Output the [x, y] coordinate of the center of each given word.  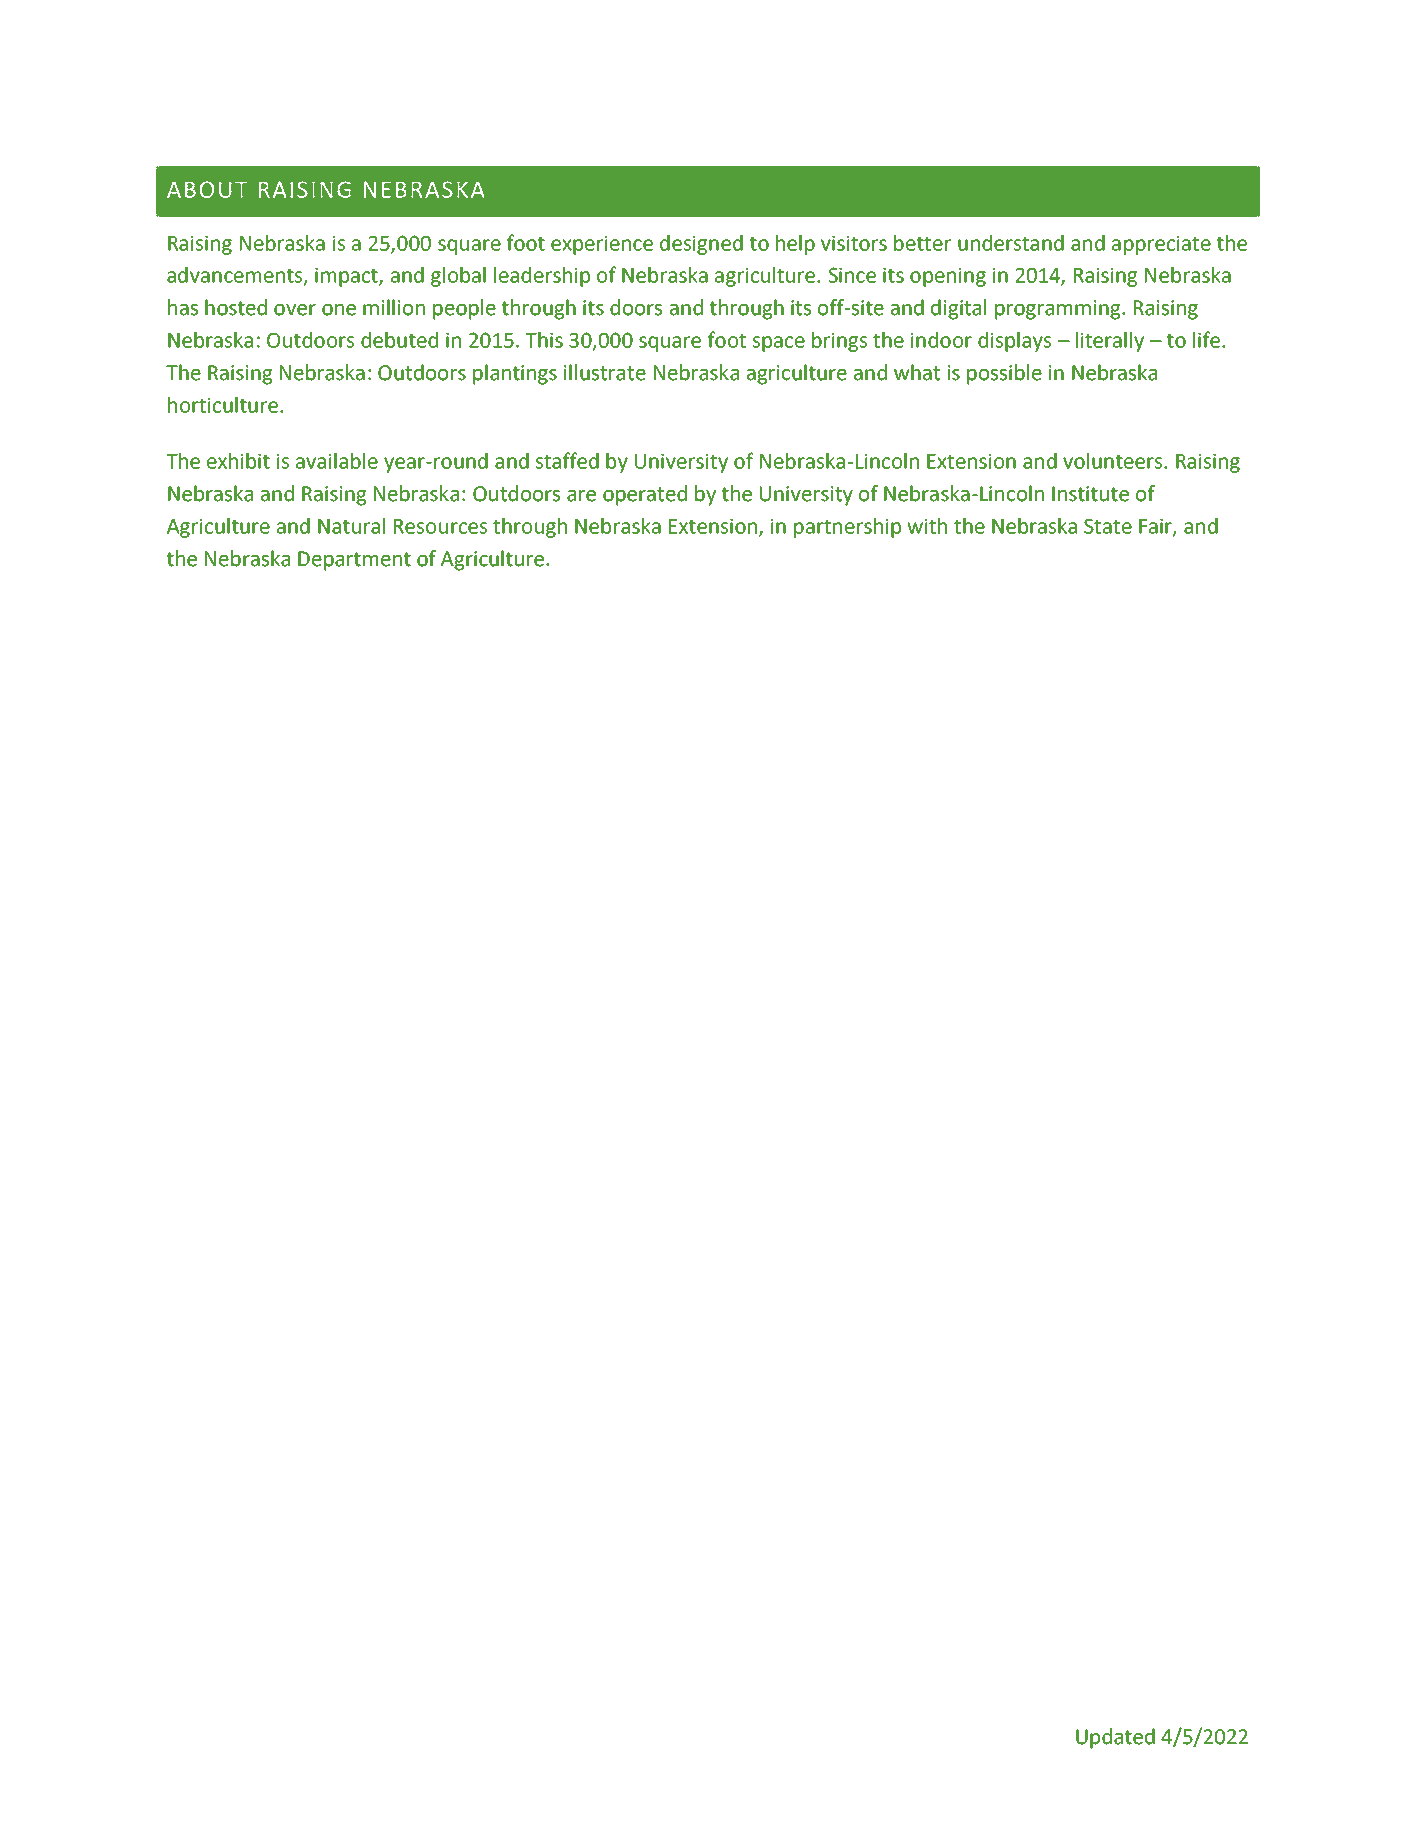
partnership [847, 528]
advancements [236, 276]
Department [354, 561]
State [1108, 526]
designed [701, 245]
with [927, 526]
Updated [1115, 1738]
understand [1011, 243]
